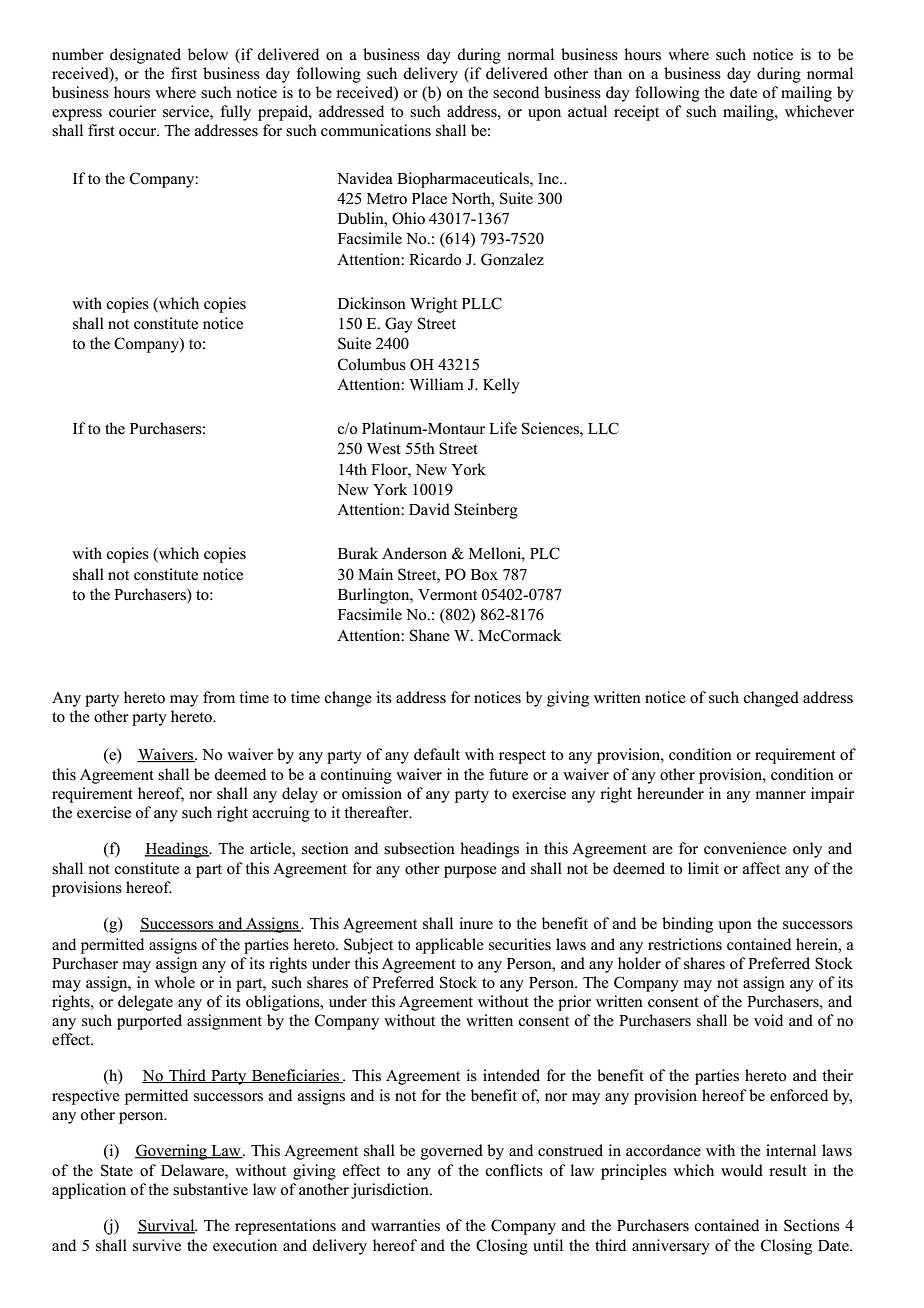 The height and width of the page is (1308, 924). What do you see at coordinates (132, 111) in the page?
I see `courier` at bounding box center [132, 111].
